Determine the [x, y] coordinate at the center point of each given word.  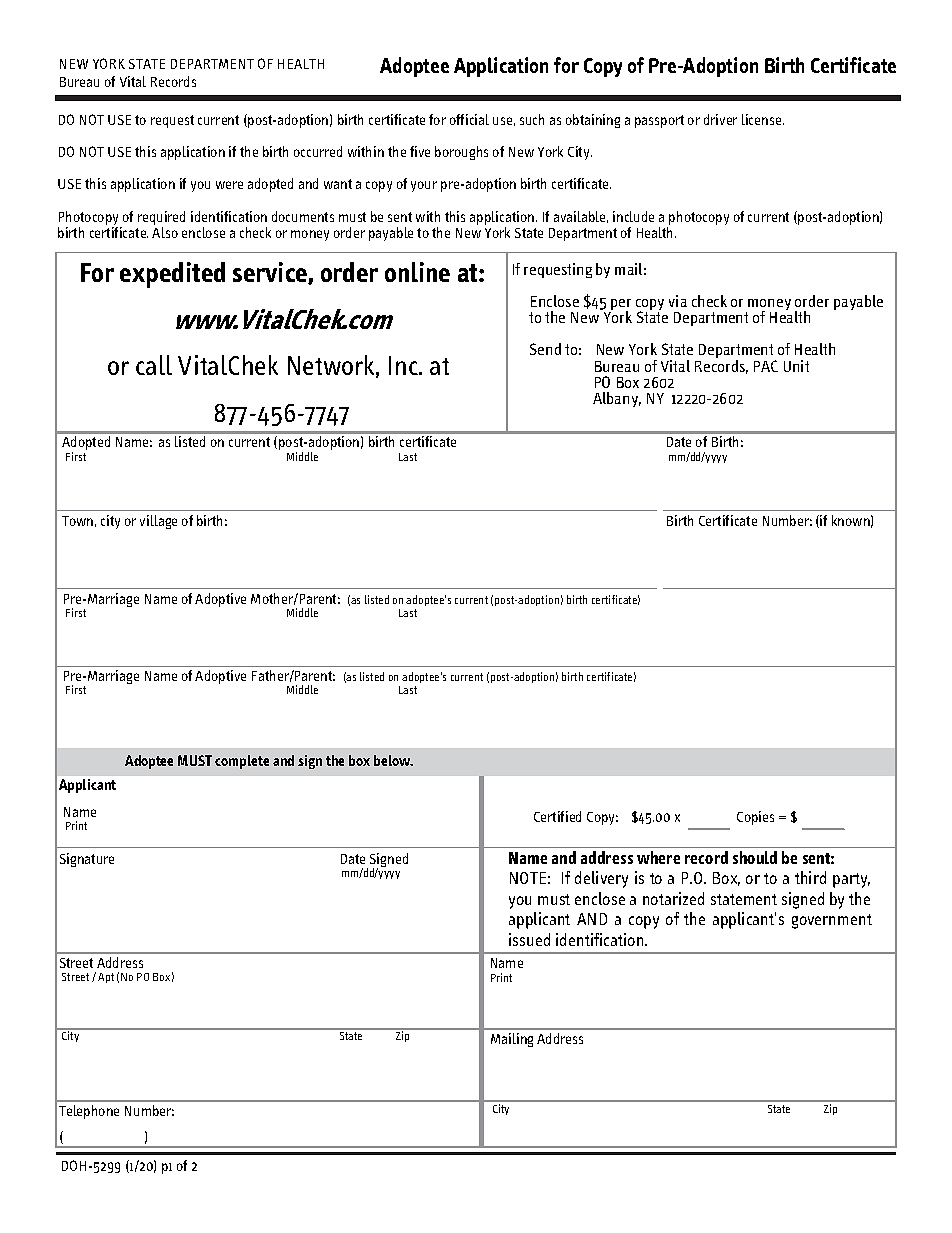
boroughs [461, 153]
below [393, 760]
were [229, 185]
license [763, 119]
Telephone [89, 1112]
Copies [755, 818]
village [158, 522]
